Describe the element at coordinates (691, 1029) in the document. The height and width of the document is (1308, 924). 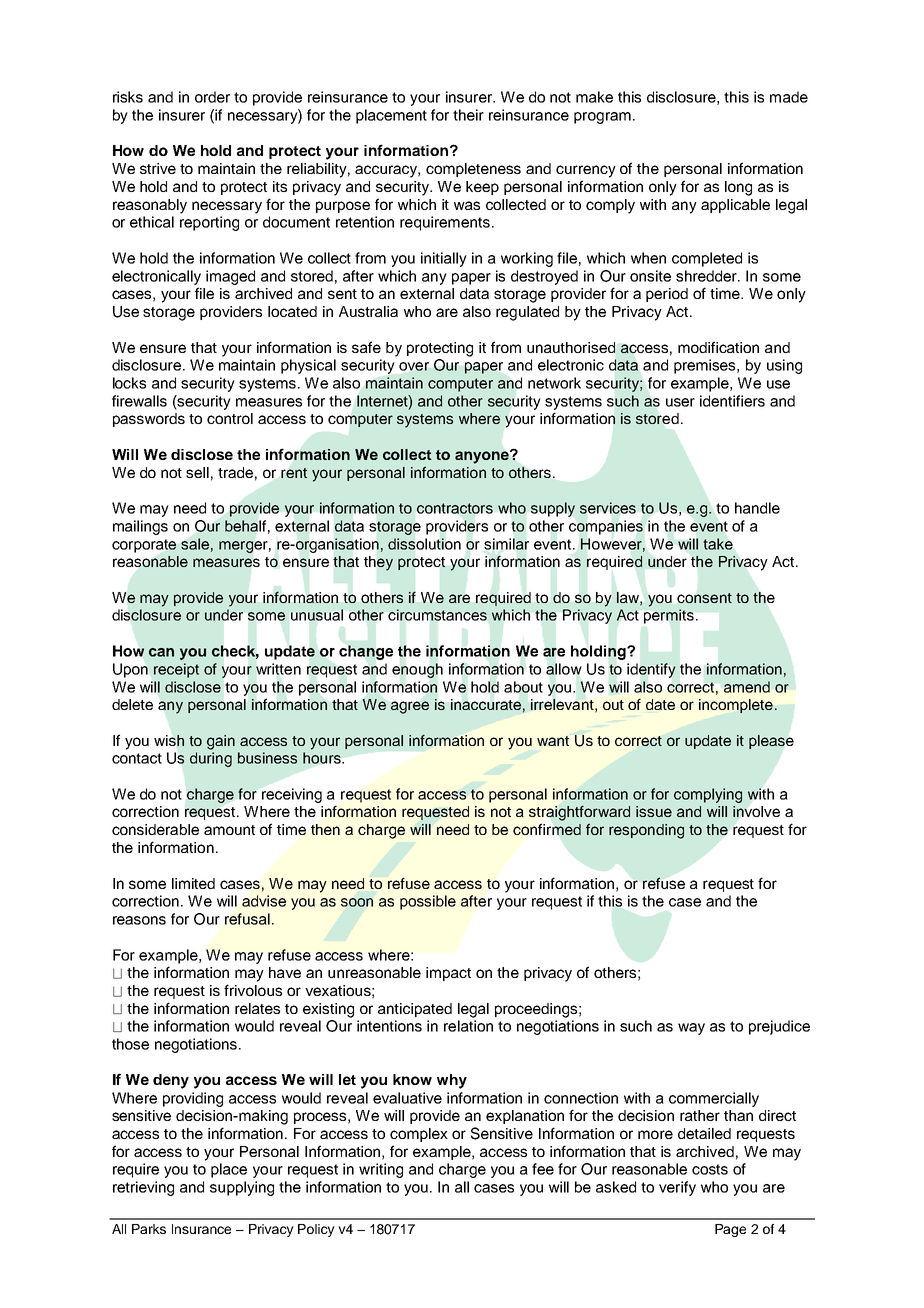
I see `way` at that location.
